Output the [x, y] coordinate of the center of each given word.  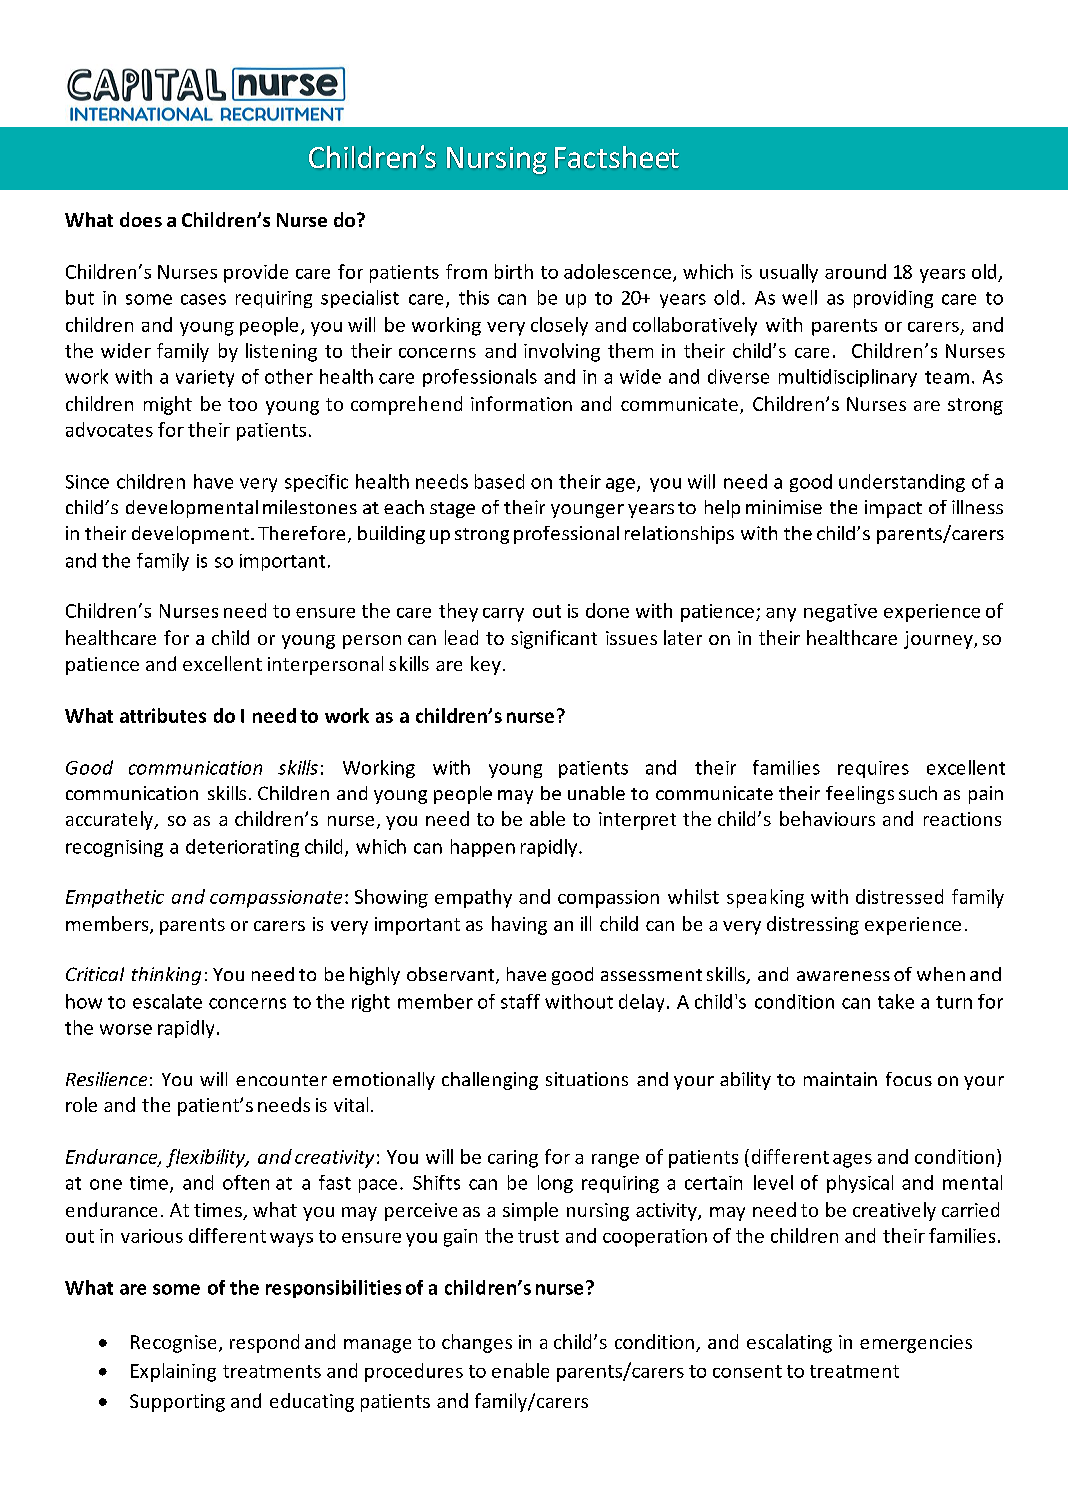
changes [477, 1343]
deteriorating [242, 848]
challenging [490, 1081]
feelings [860, 795]
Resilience [106, 1079]
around [855, 271]
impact [893, 509]
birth [514, 271]
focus [909, 1079]
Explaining [173, 1372]
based [499, 481]
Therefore [301, 533]
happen [483, 848]
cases [203, 299]
